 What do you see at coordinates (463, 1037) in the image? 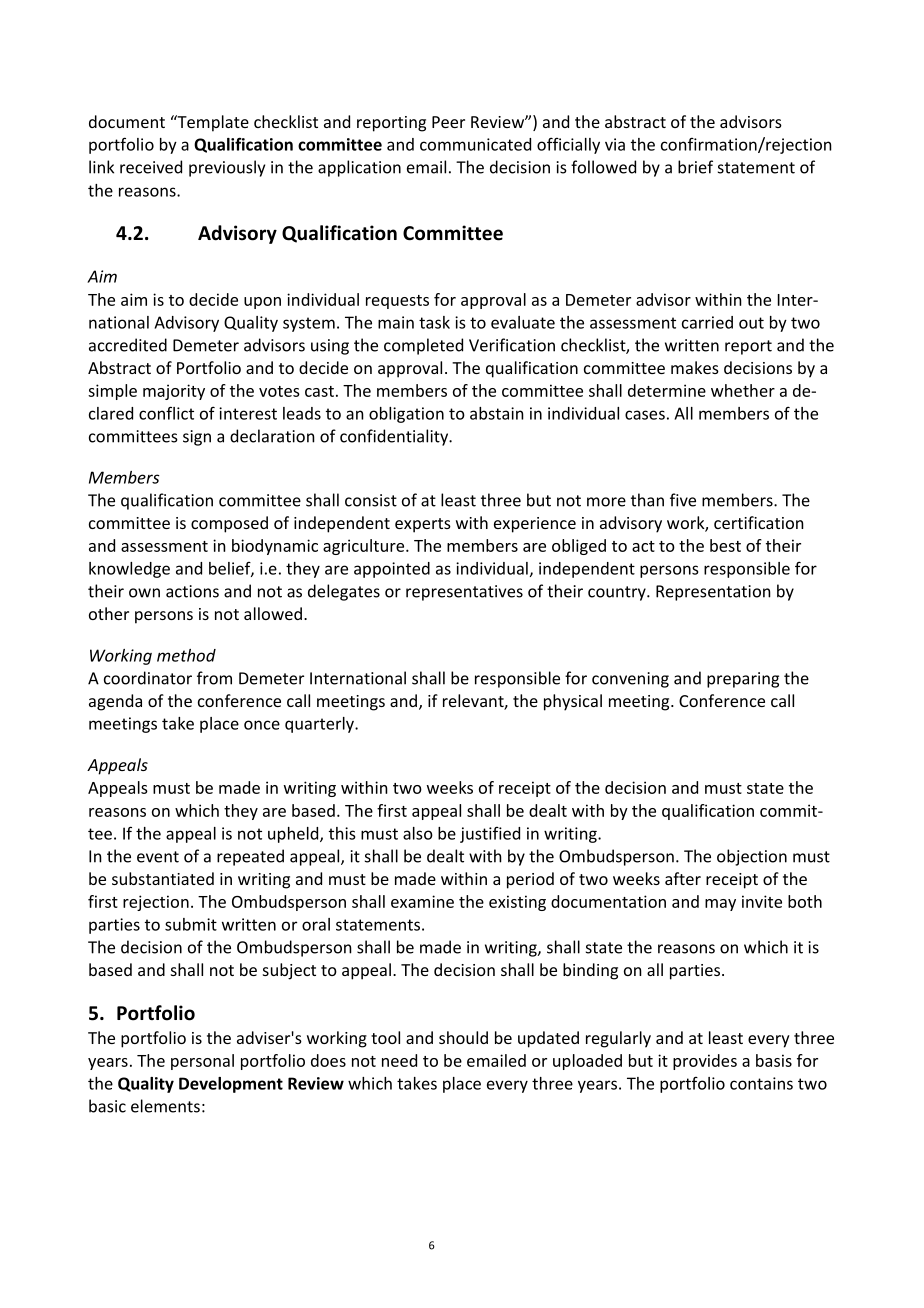
I see `should` at bounding box center [463, 1037].
